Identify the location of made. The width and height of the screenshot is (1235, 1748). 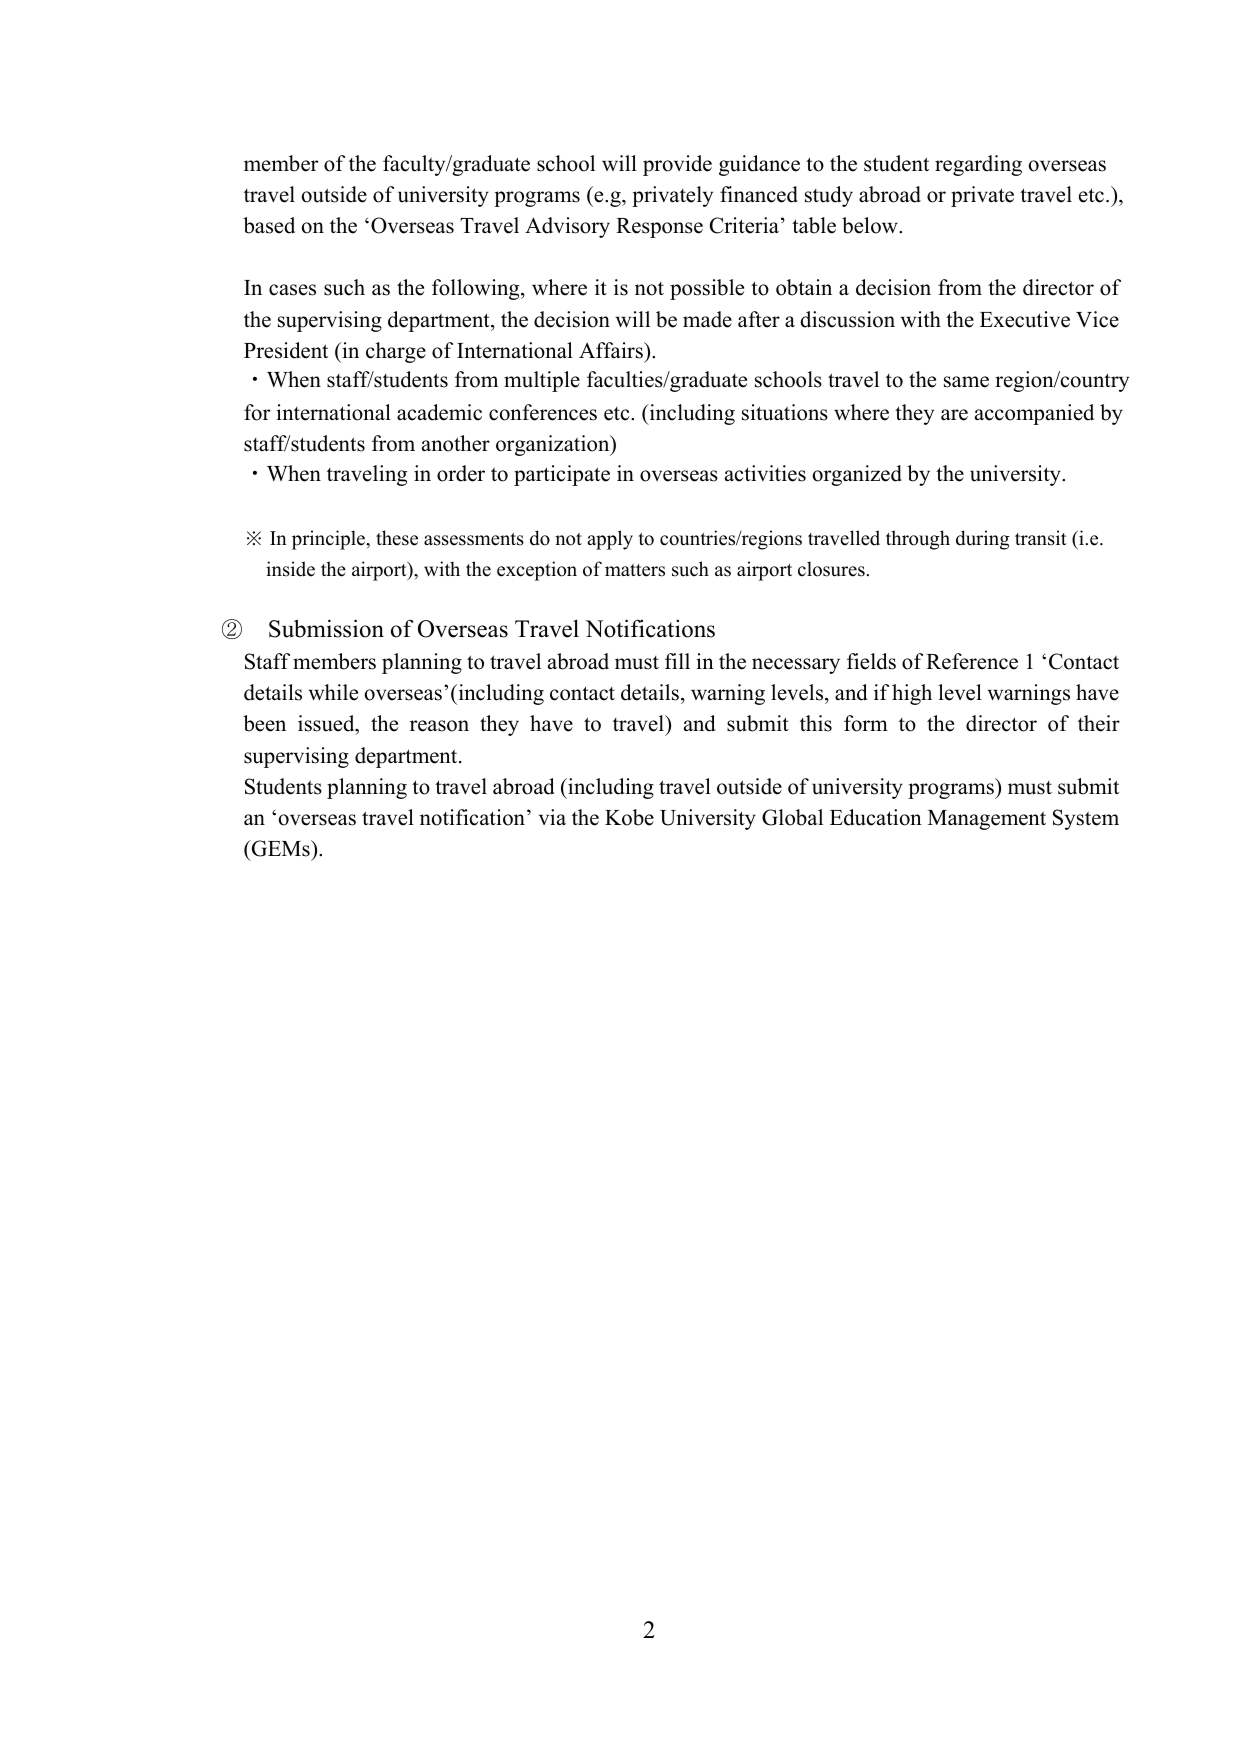
(707, 319).
